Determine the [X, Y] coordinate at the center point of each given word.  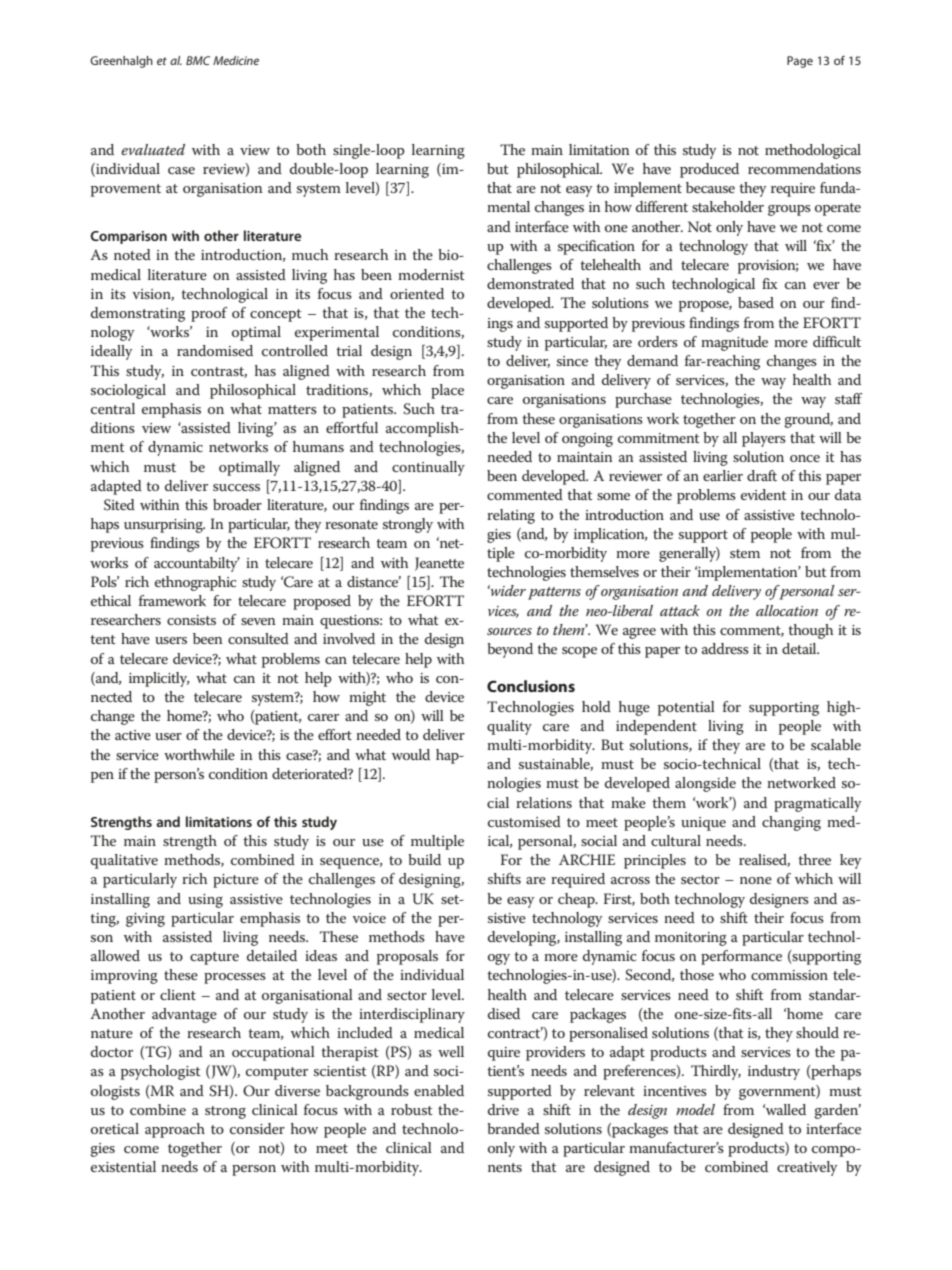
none [756, 880]
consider [257, 1128]
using [205, 901]
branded [513, 1128]
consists [191, 620]
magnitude [734, 343]
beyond [510, 650]
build [424, 859]
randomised [215, 350]
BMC [198, 60]
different [662, 206]
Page [800, 62]
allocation [787, 610]
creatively [807, 1168]
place [447, 391]
